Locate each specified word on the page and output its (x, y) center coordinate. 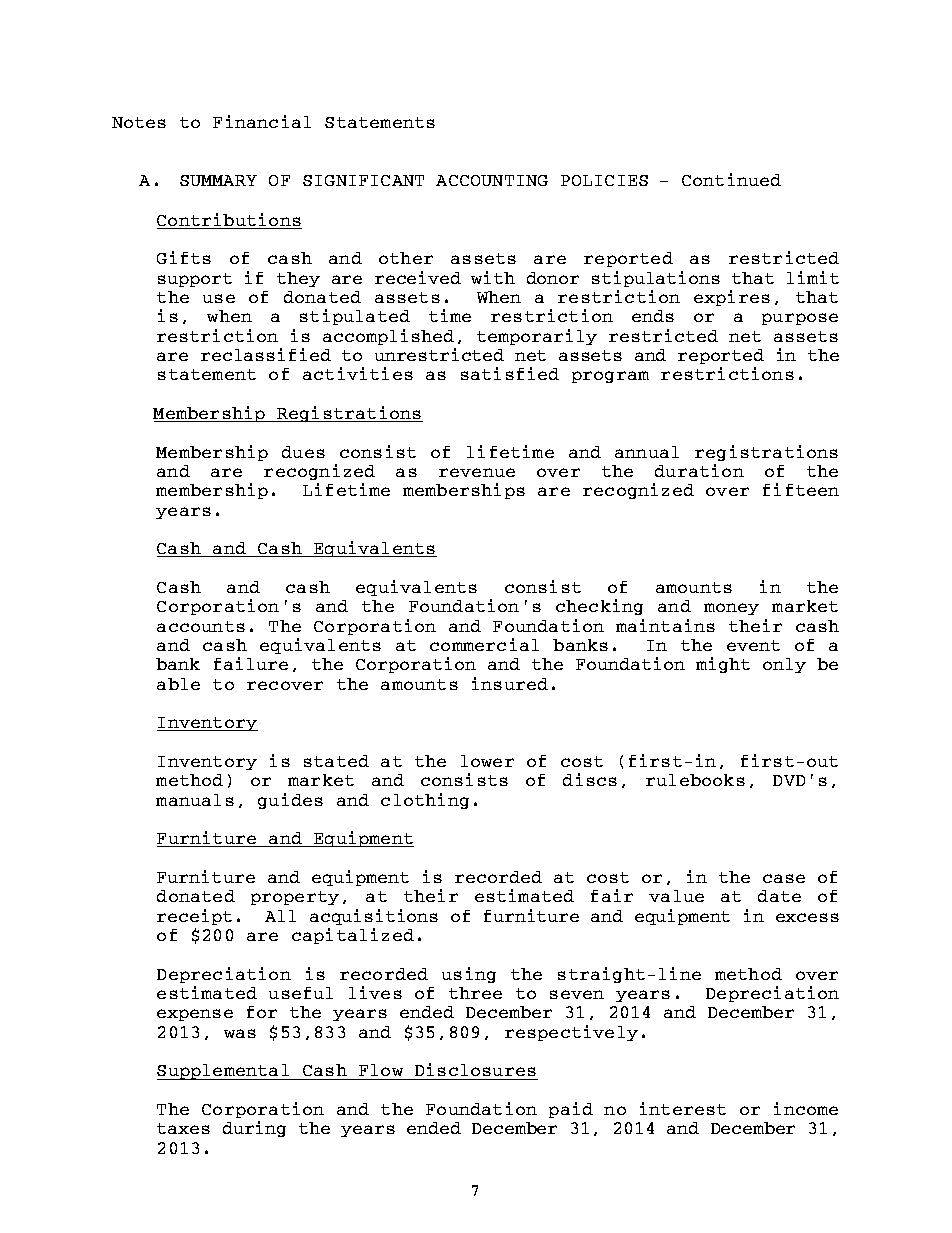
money (731, 609)
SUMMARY (218, 180)
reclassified (266, 354)
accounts (201, 626)
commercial (484, 644)
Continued (731, 179)
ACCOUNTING (492, 180)
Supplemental (224, 1072)
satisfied (510, 373)
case (784, 878)
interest (683, 1108)
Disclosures (475, 1071)
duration (699, 470)
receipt (194, 917)
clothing (425, 801)
